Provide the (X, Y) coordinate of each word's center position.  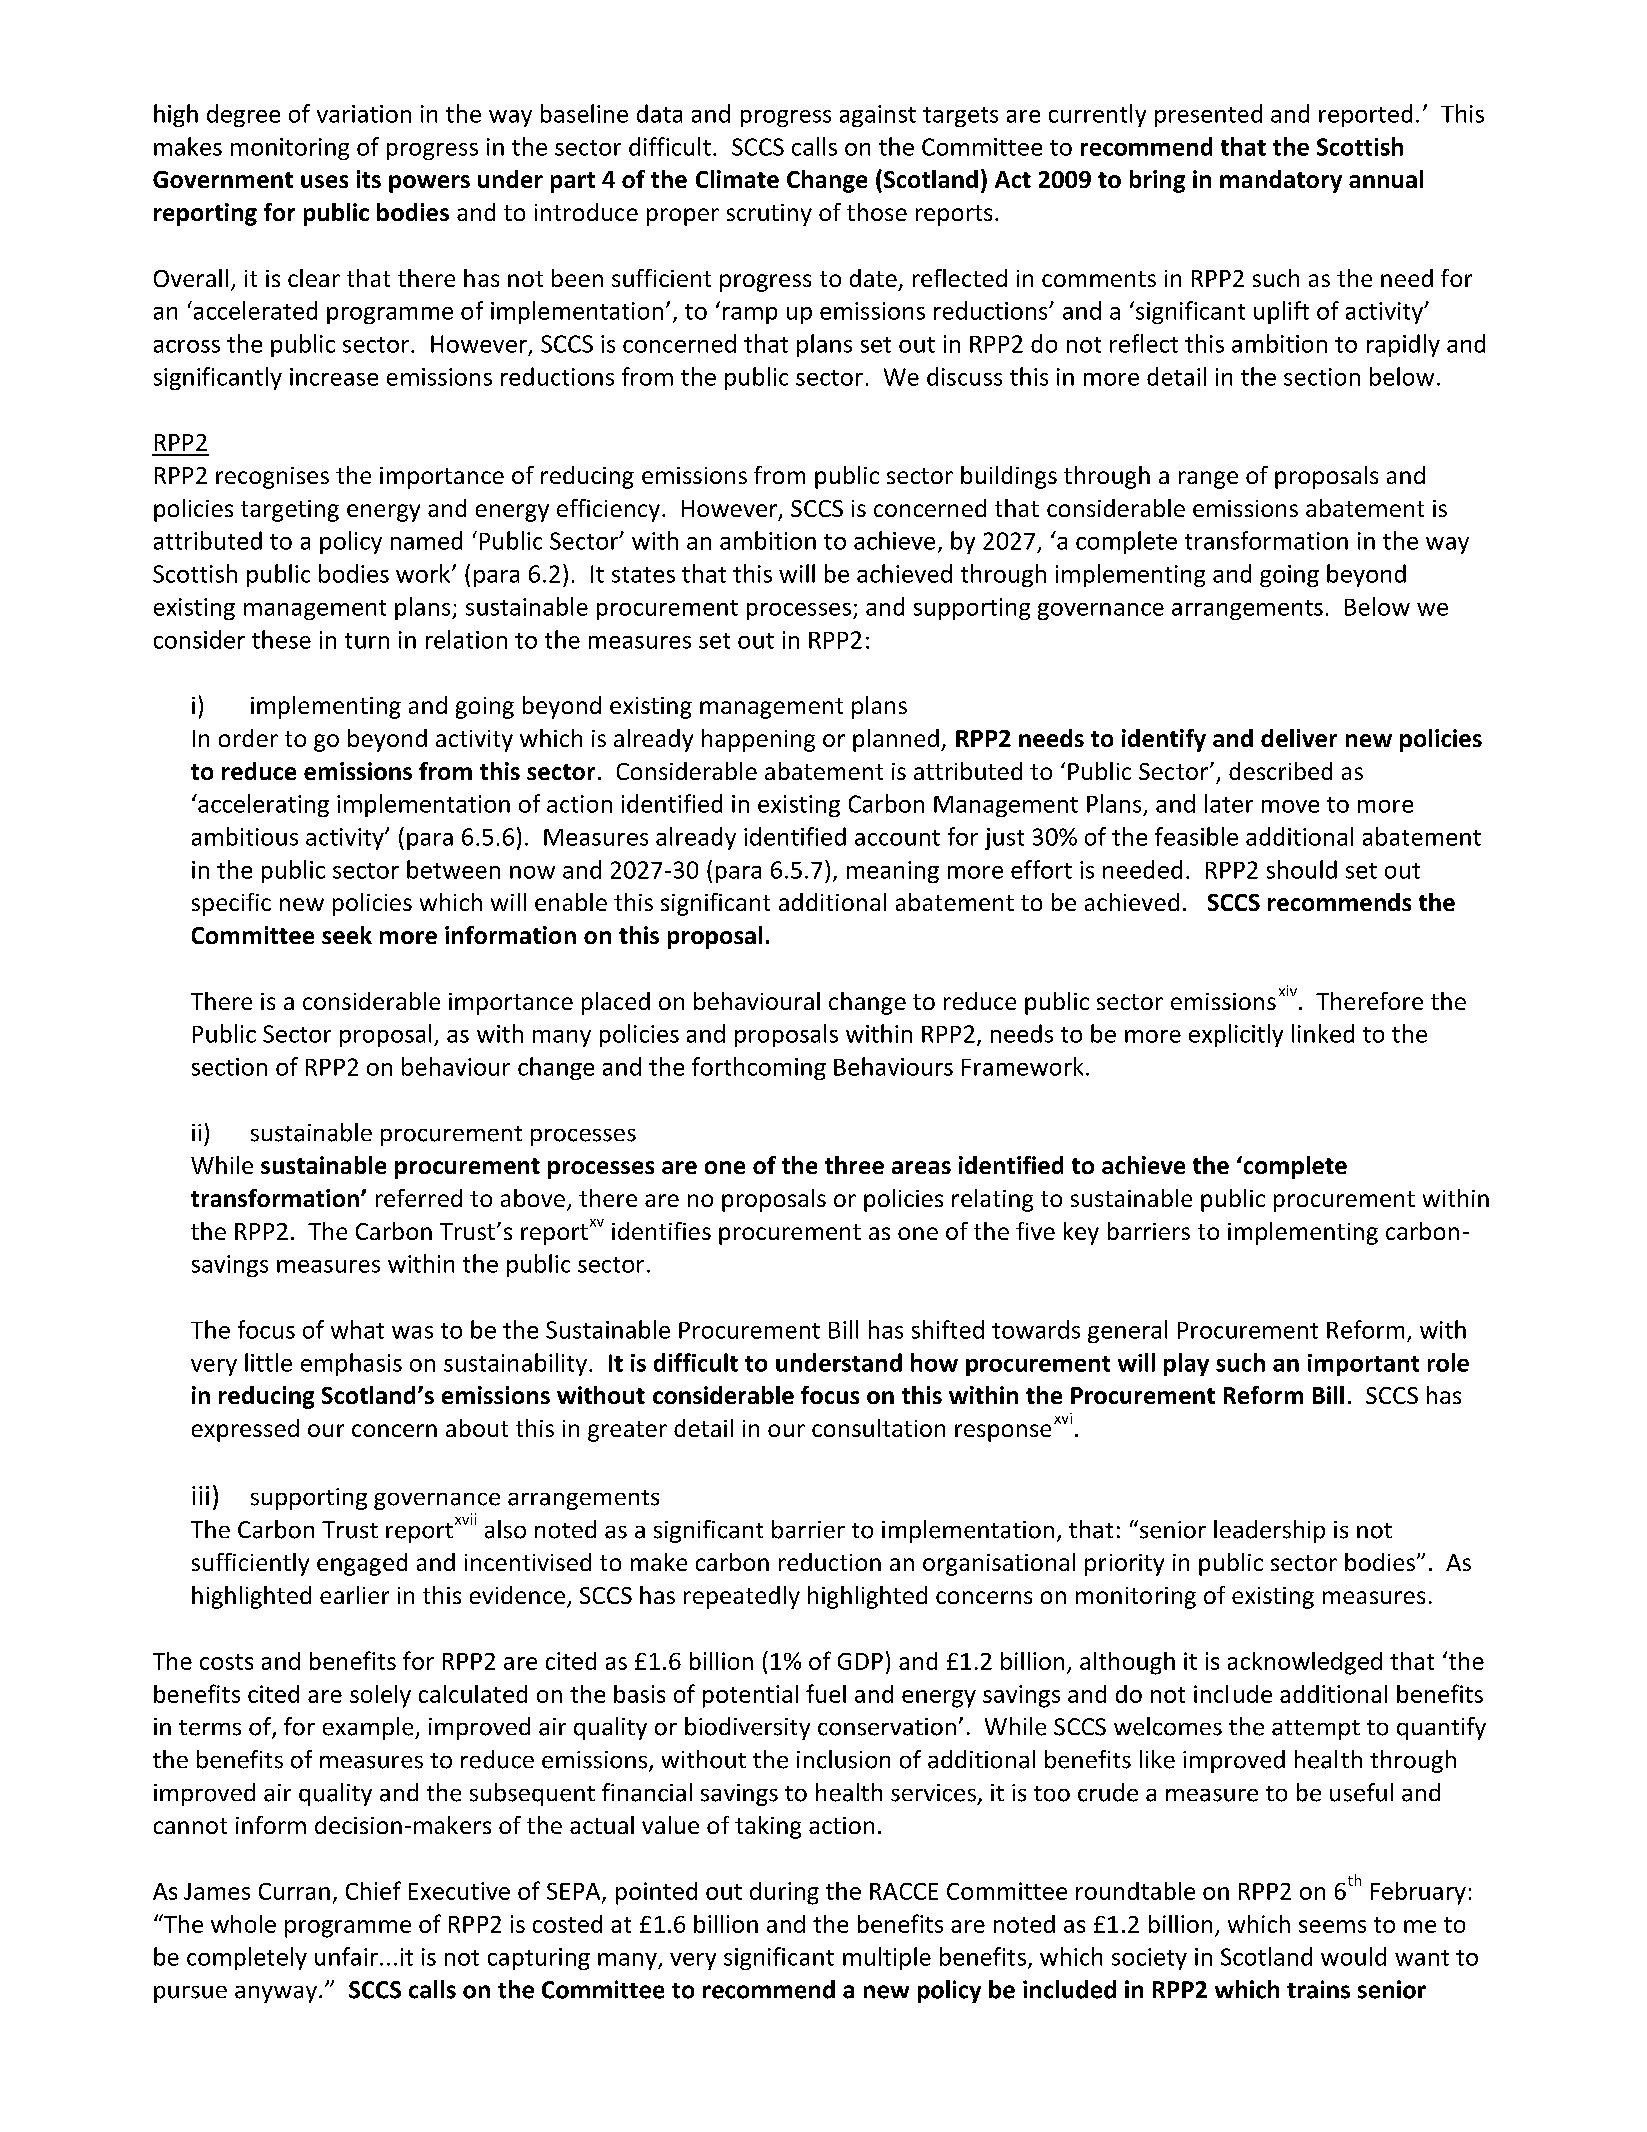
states (643, 575)
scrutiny (769, 215)
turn (367, 641)
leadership (1269, 1531)
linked (1323, 1033)
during (784, 1893)
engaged (362, 1564)
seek (347, 935)
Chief (373, 1890)
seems (1332, 1926)
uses (324, 181)
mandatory (1281, 181)
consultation (878, 1428)
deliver (1299, 738)
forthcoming (759, 1068)
